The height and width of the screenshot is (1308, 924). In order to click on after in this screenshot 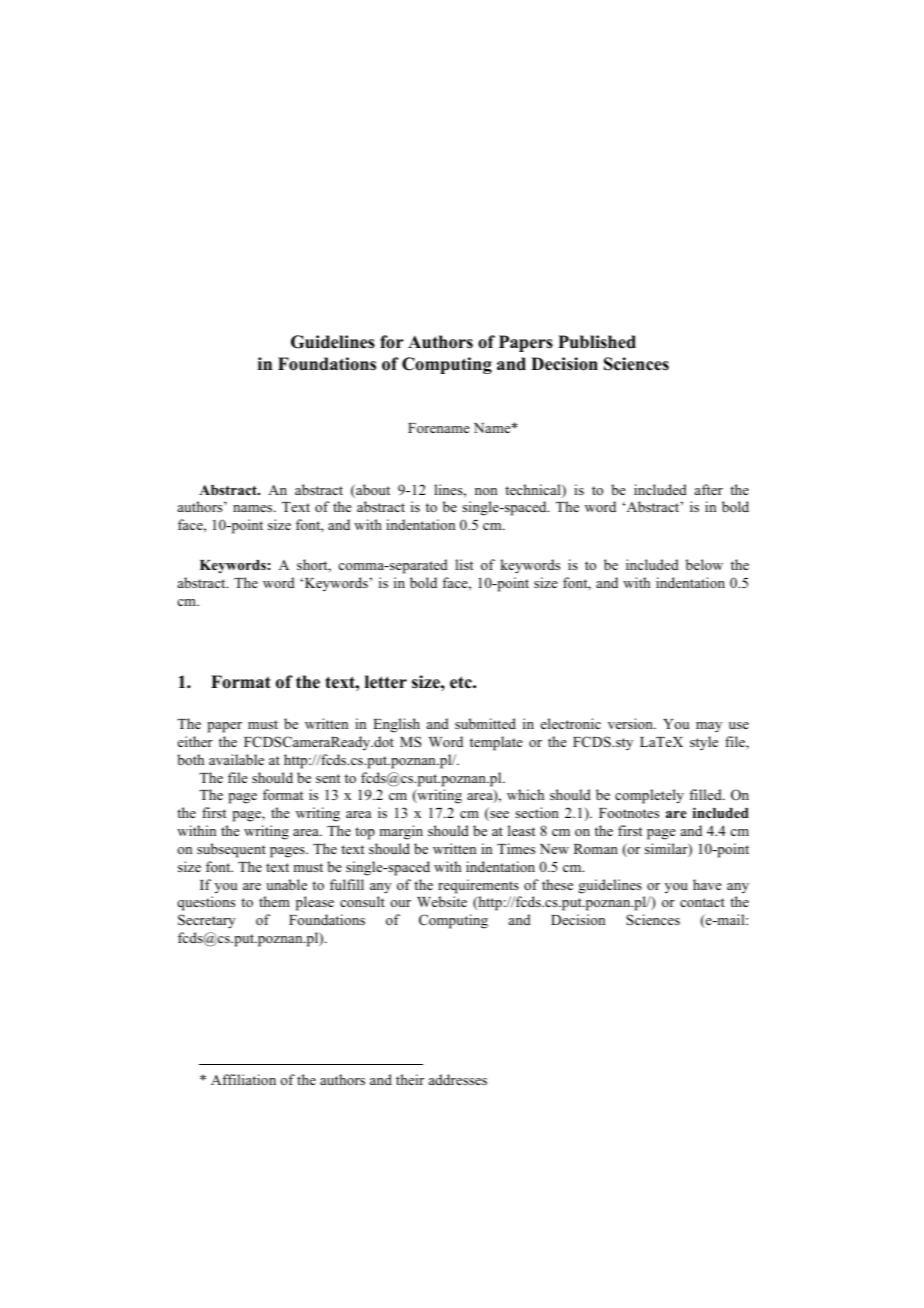, I will do `click(709, 489)`.
